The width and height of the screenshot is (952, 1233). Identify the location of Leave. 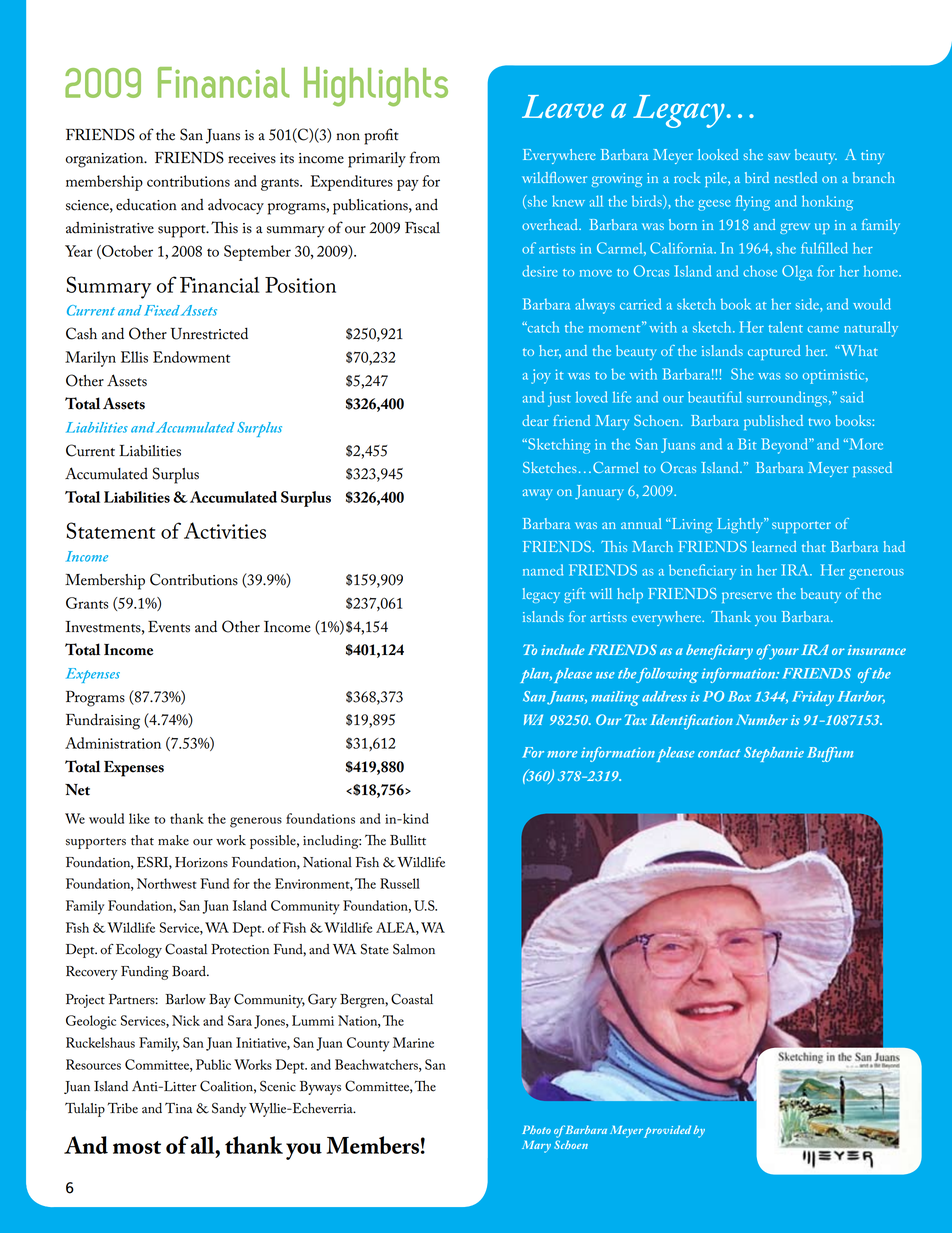
(563, 106).
